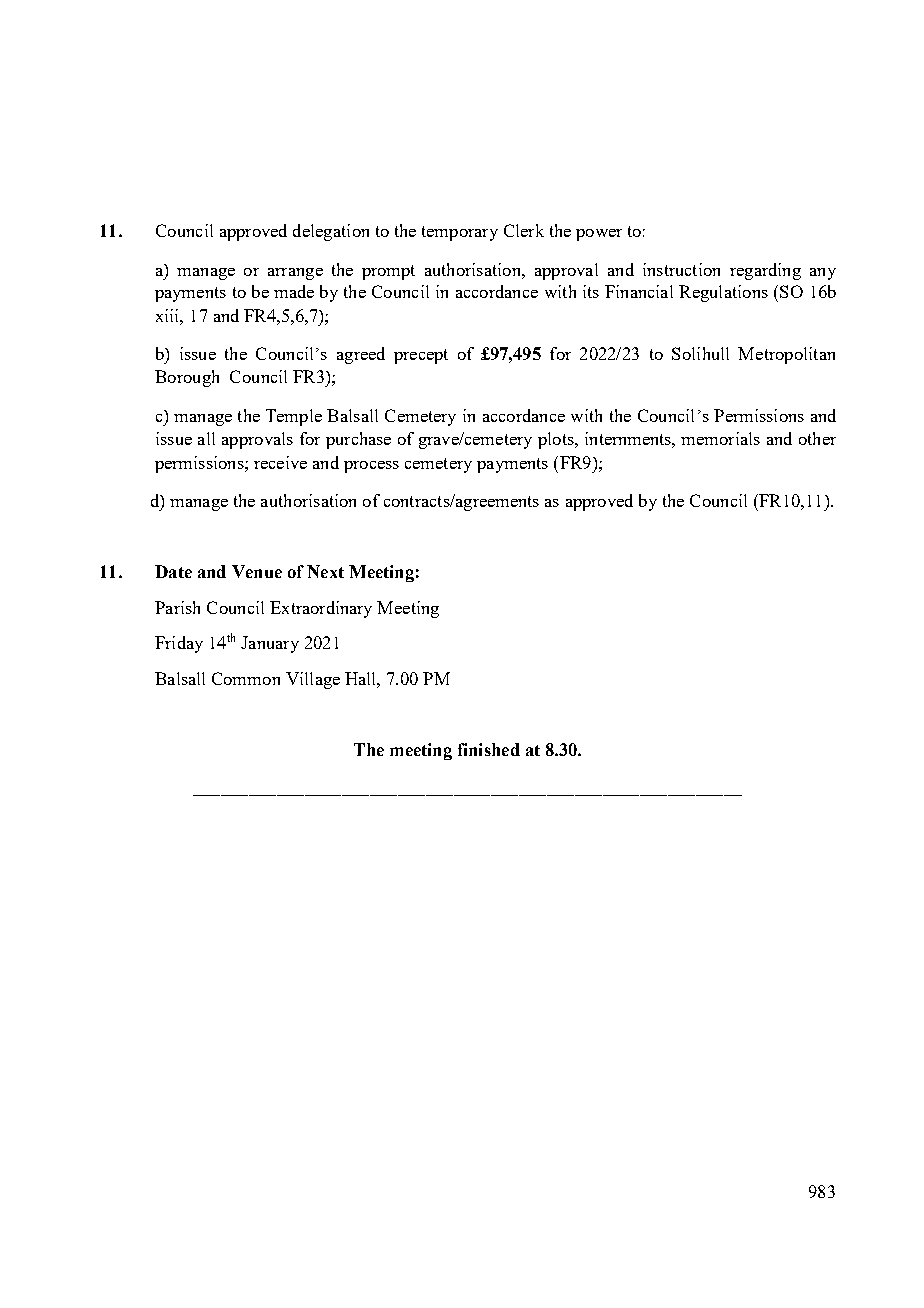 The image size is (924, 1308). Describe the element at coordinates (295, 274) in the image. I see `arrange` at that location.
